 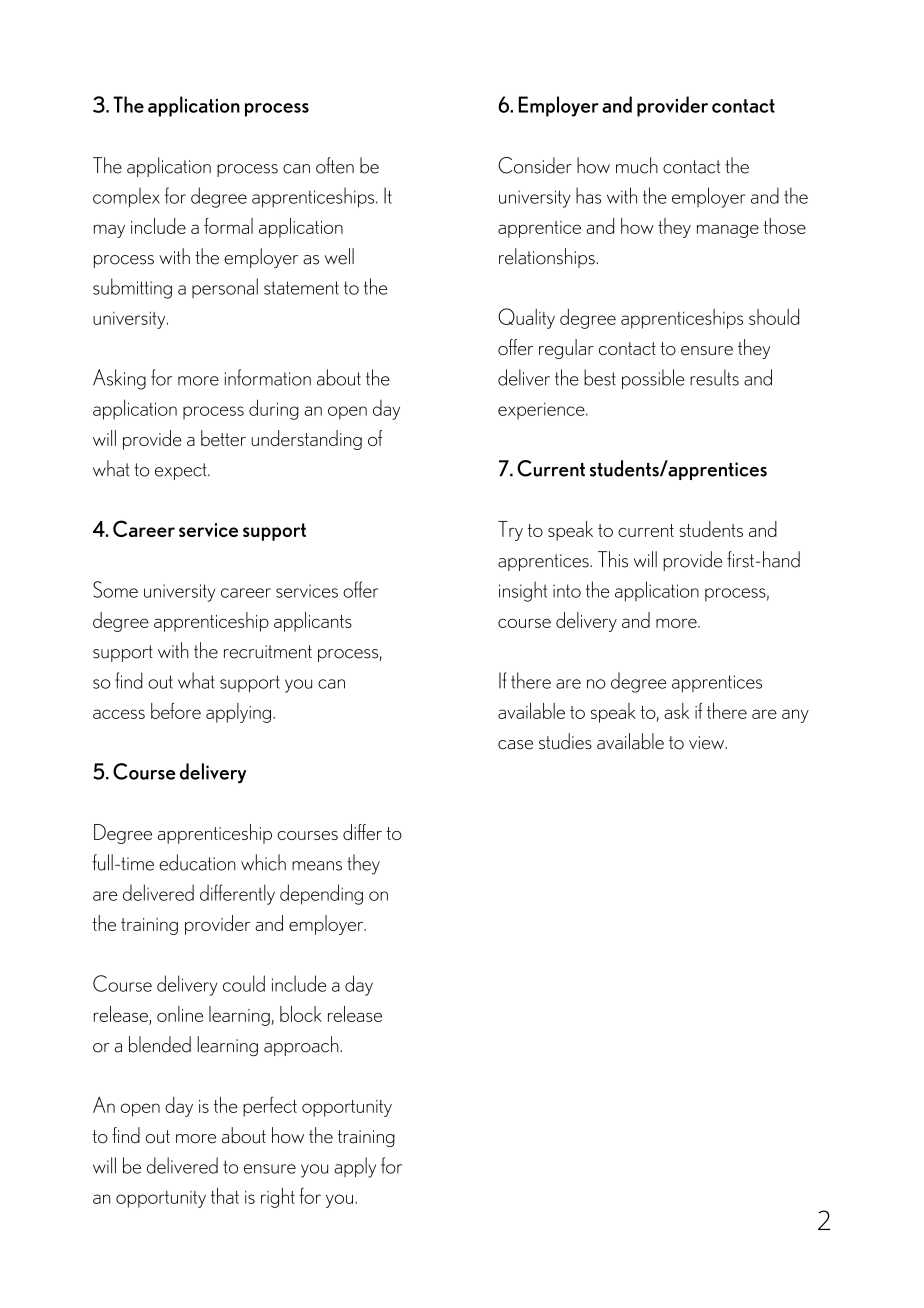 I want to click on manage, so click(x=728, y=231).
